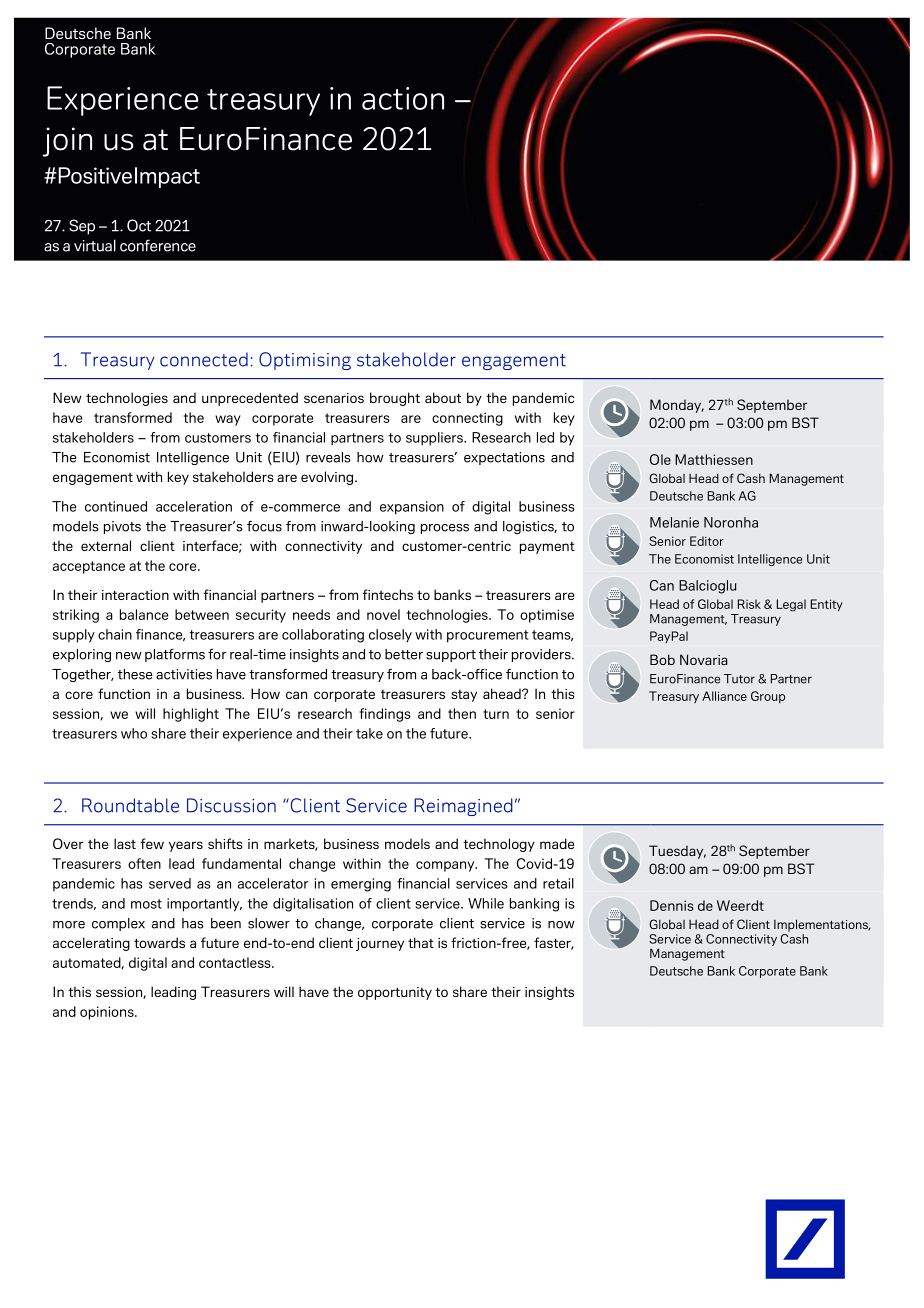 The image size is (924, 1308). Describe the element at coordinates (158, 245) in the page. I see `conference` at that location.
